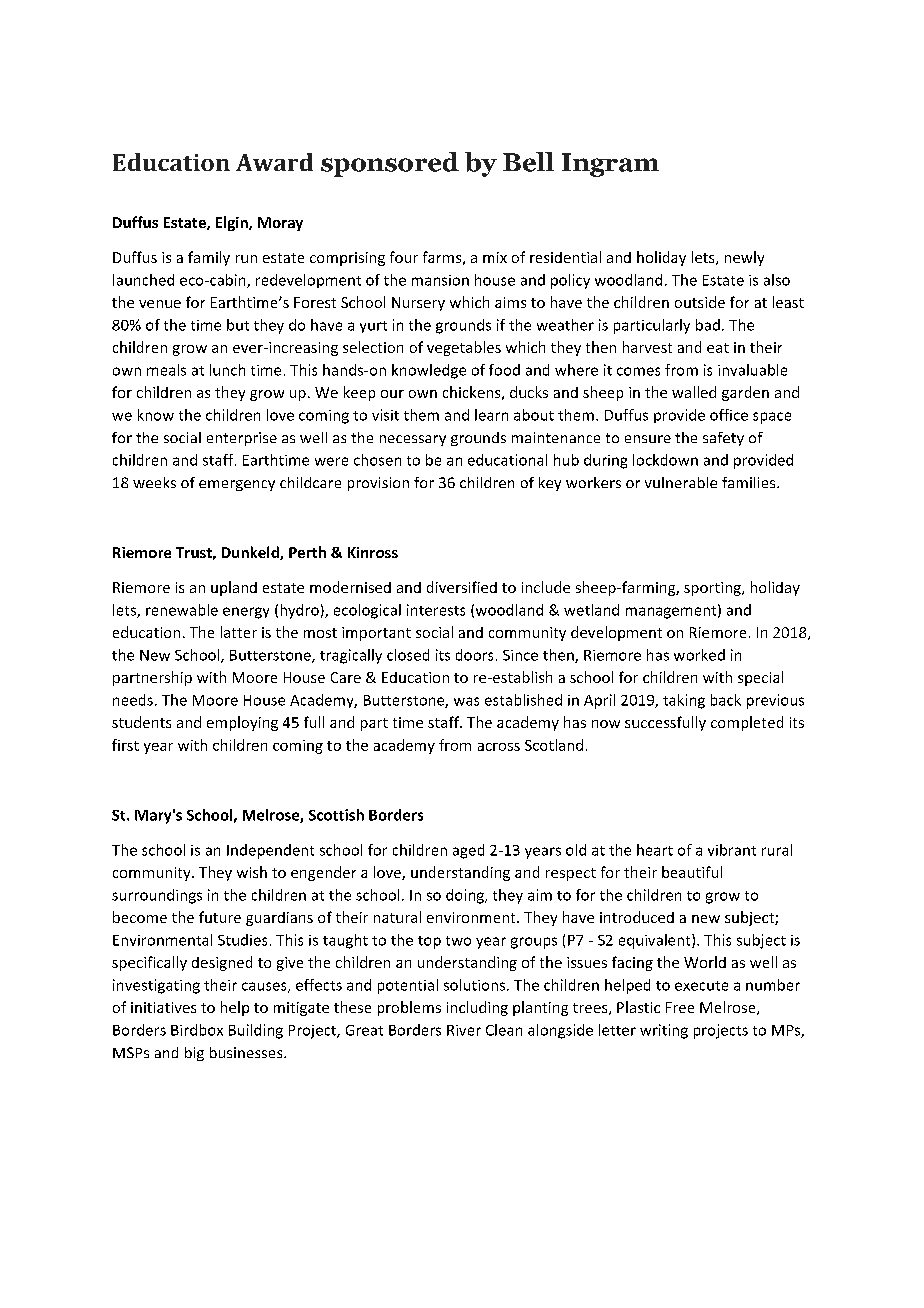  I want to click on Elgin, so click(233, 223).
